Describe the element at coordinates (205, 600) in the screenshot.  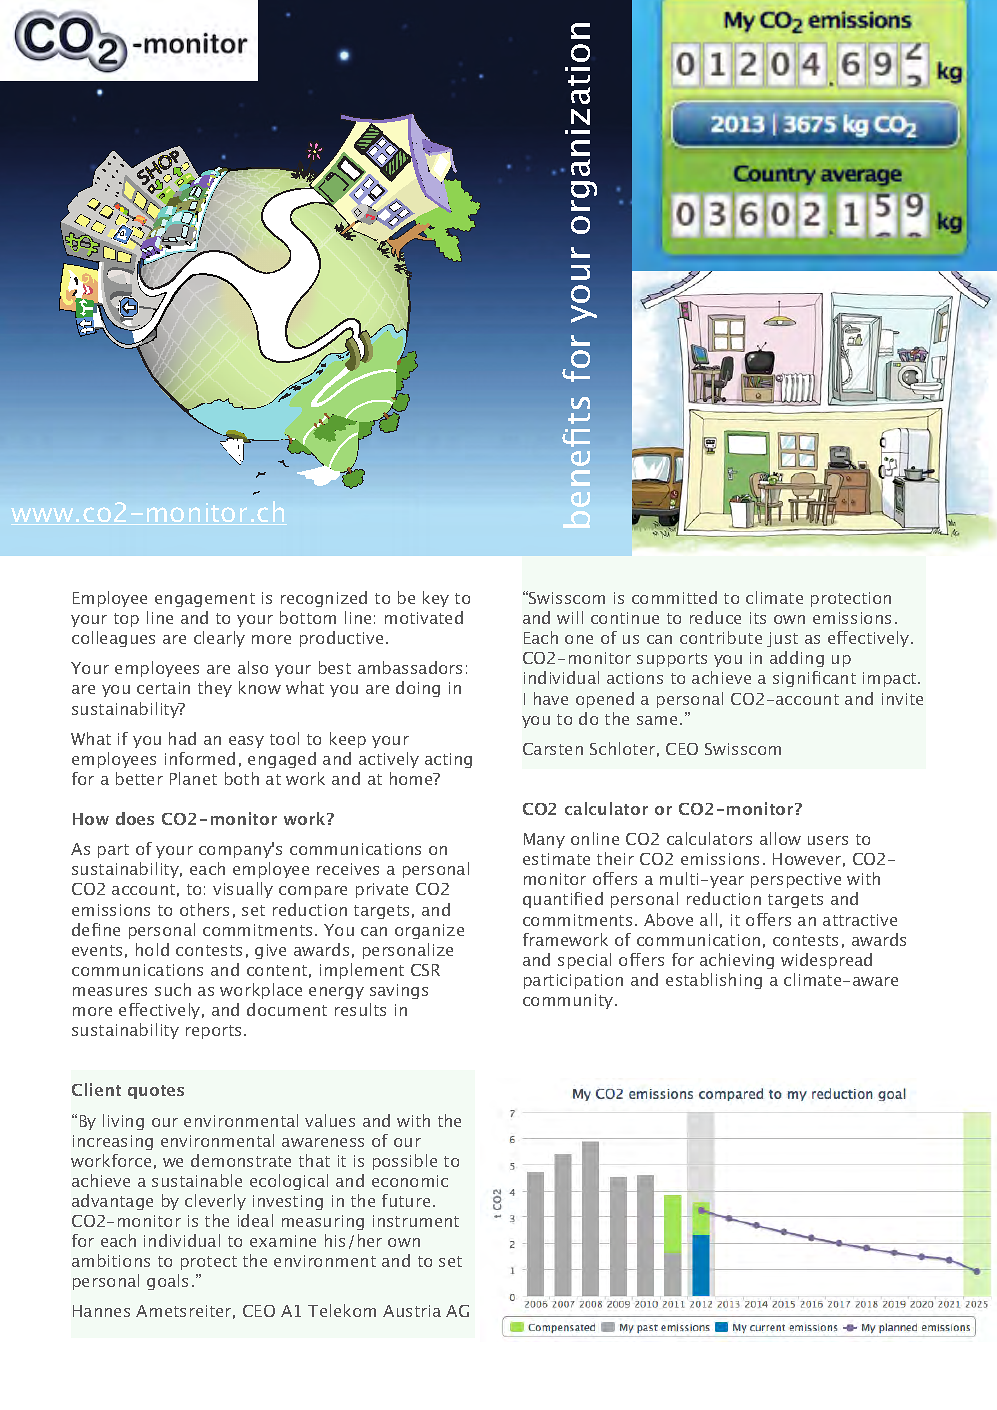
I see `engagement` at that location.
